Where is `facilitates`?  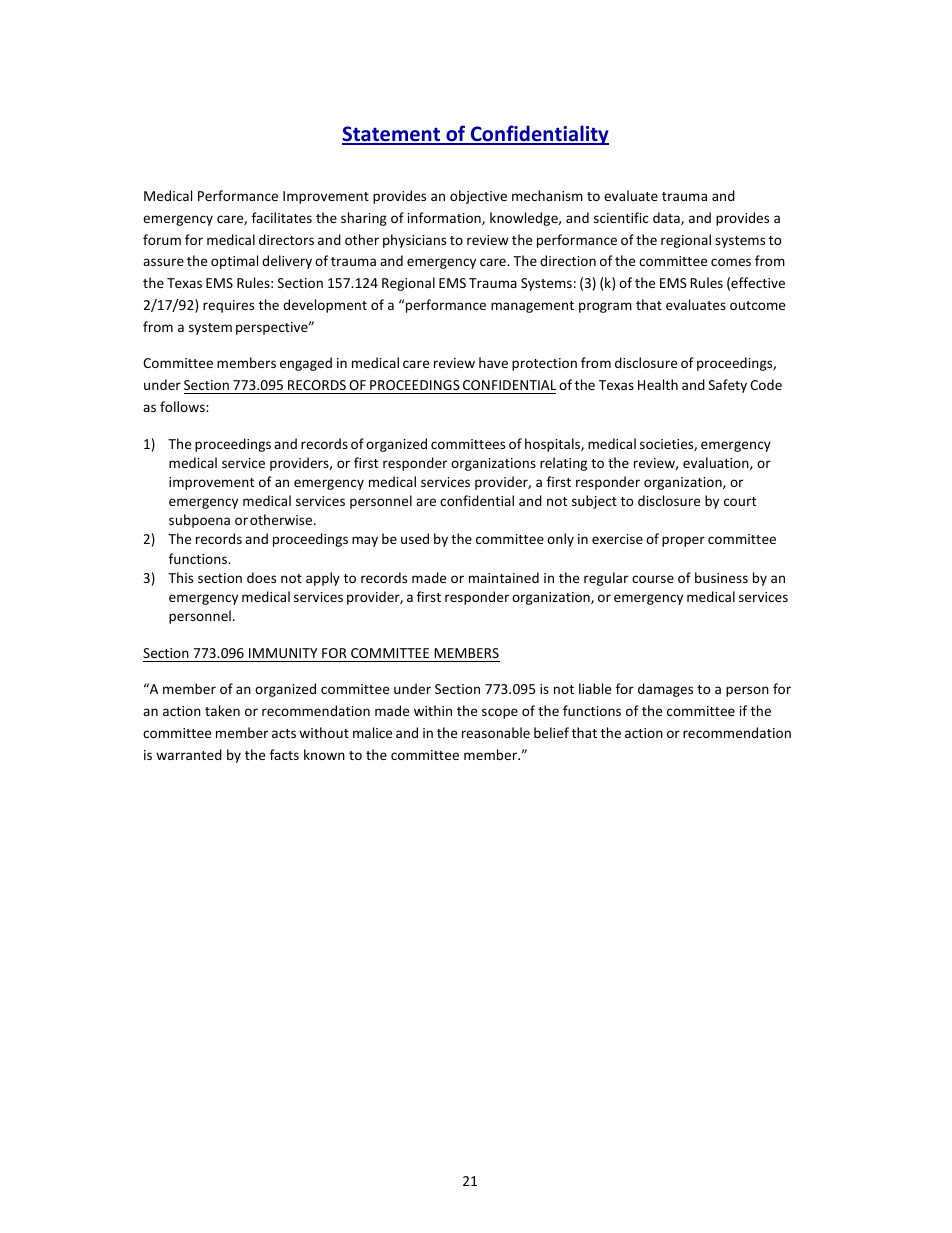
facilitates is located at coordinates (282, 217).
